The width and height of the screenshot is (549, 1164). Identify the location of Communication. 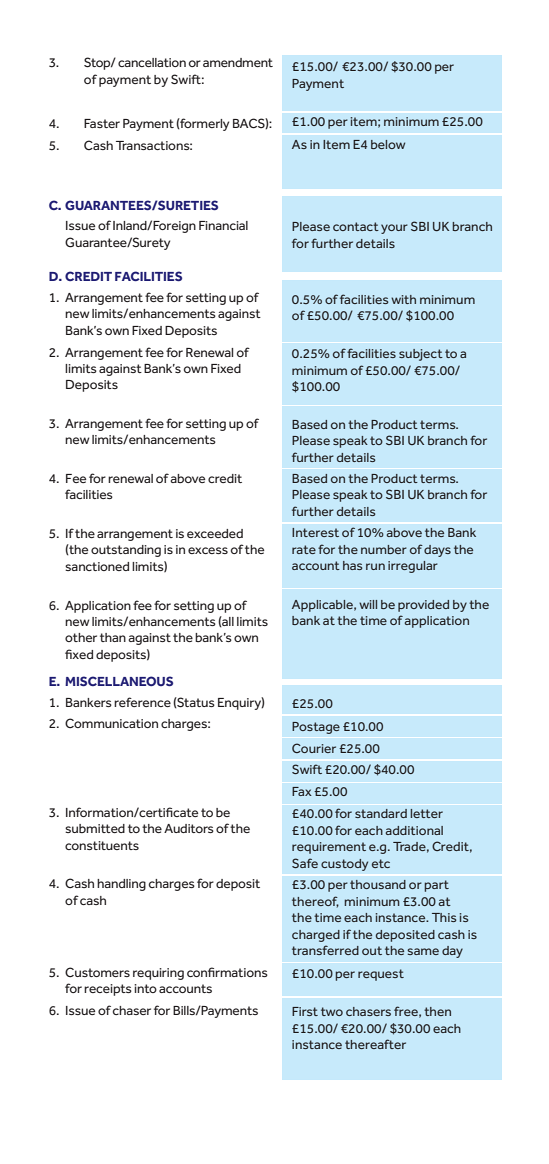
(111, 723).
